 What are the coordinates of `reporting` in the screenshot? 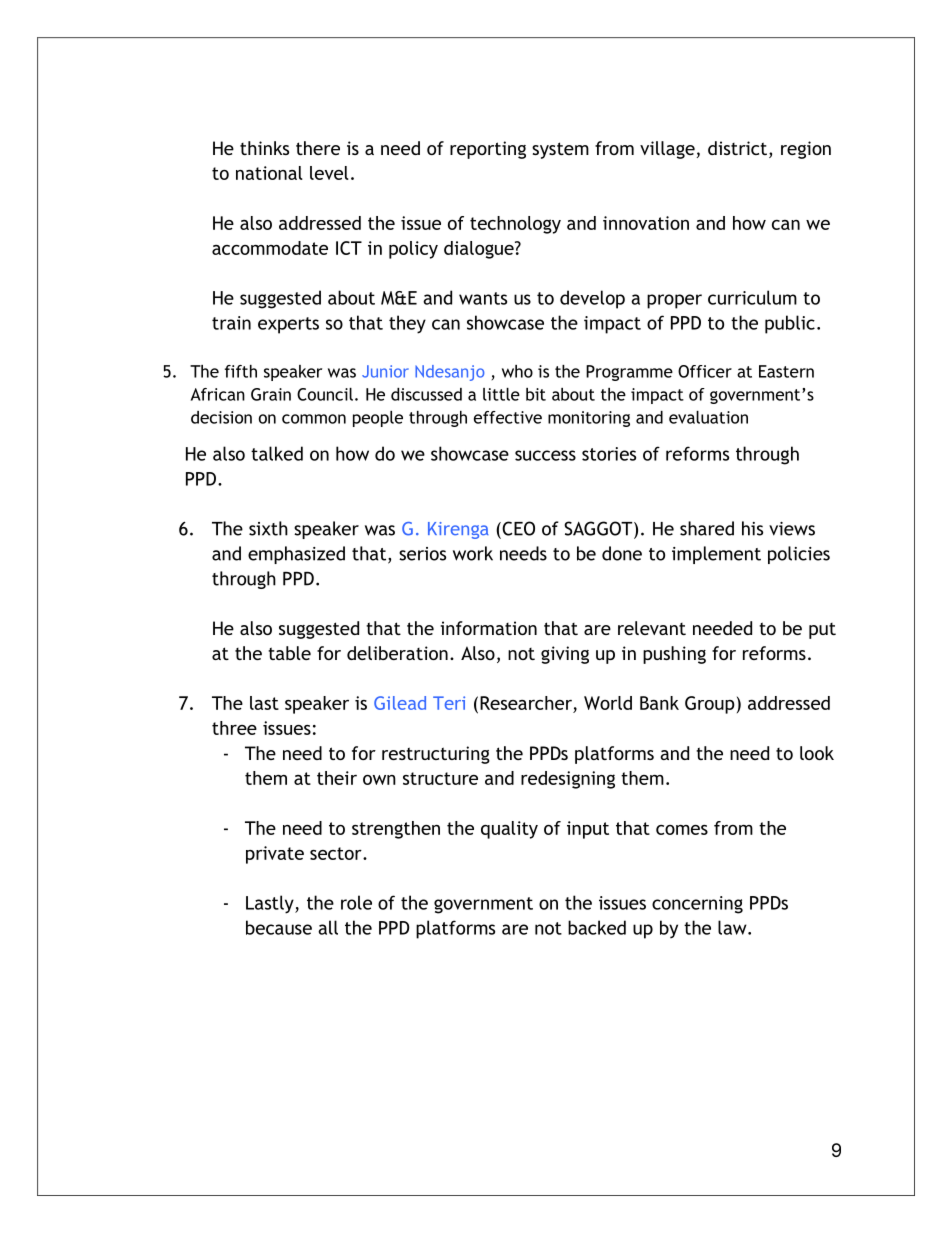 It's located at (488, 150).
